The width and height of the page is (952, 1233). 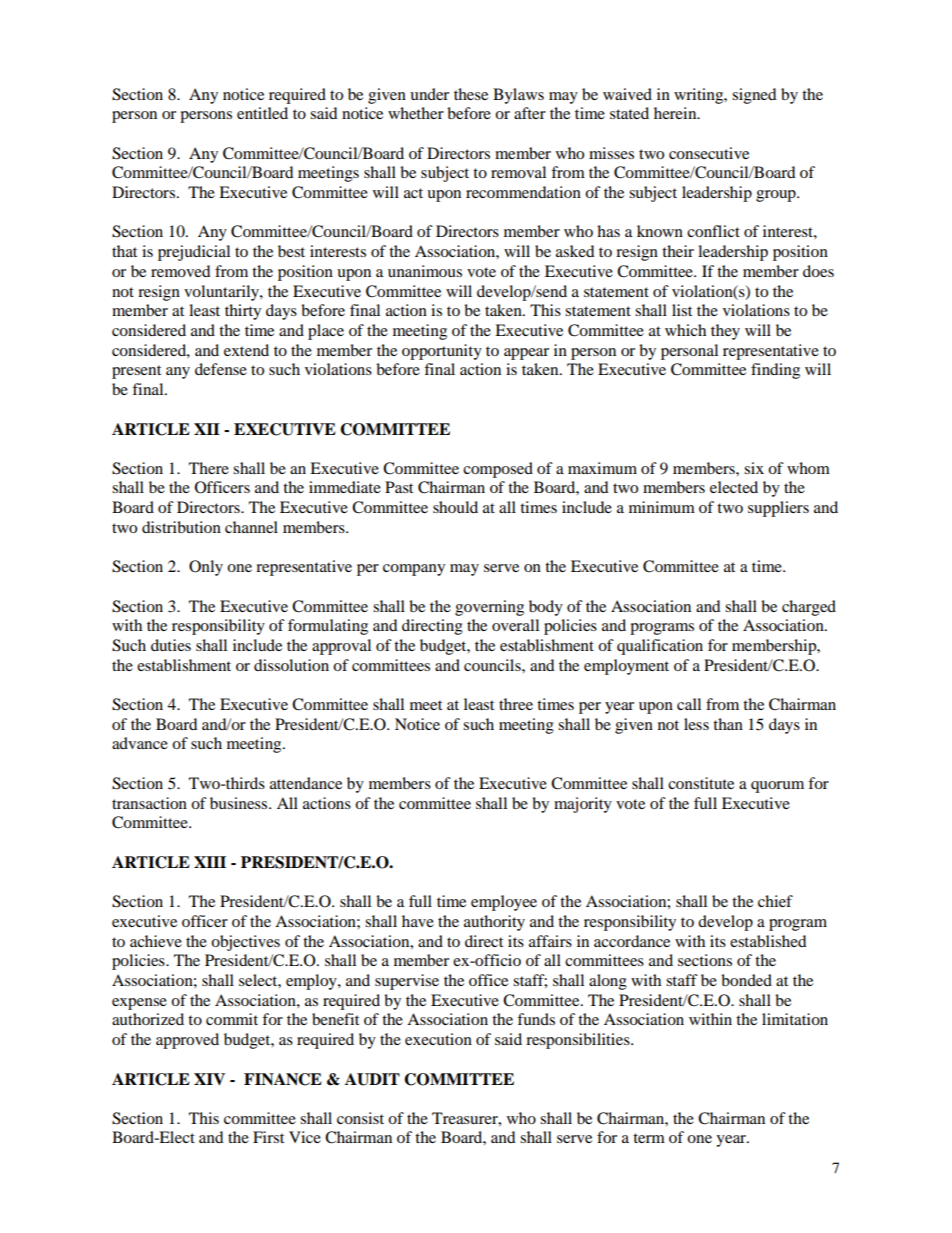 What do you see at coordinates (209, 1079) in the page?
I see `XIV` at bounding box center [209, 1079].
